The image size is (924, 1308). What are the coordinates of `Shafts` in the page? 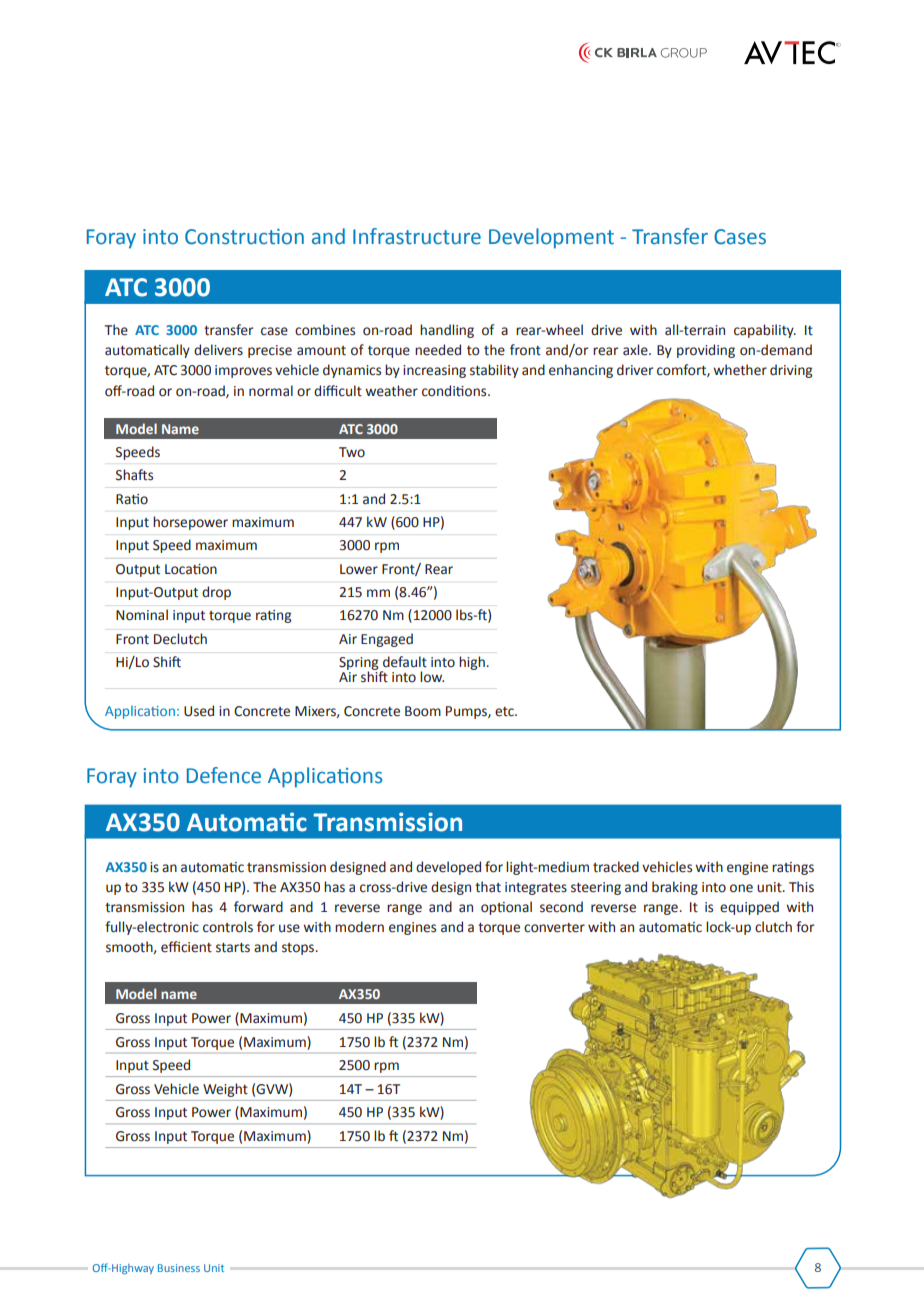 It's located at (134, 475).
